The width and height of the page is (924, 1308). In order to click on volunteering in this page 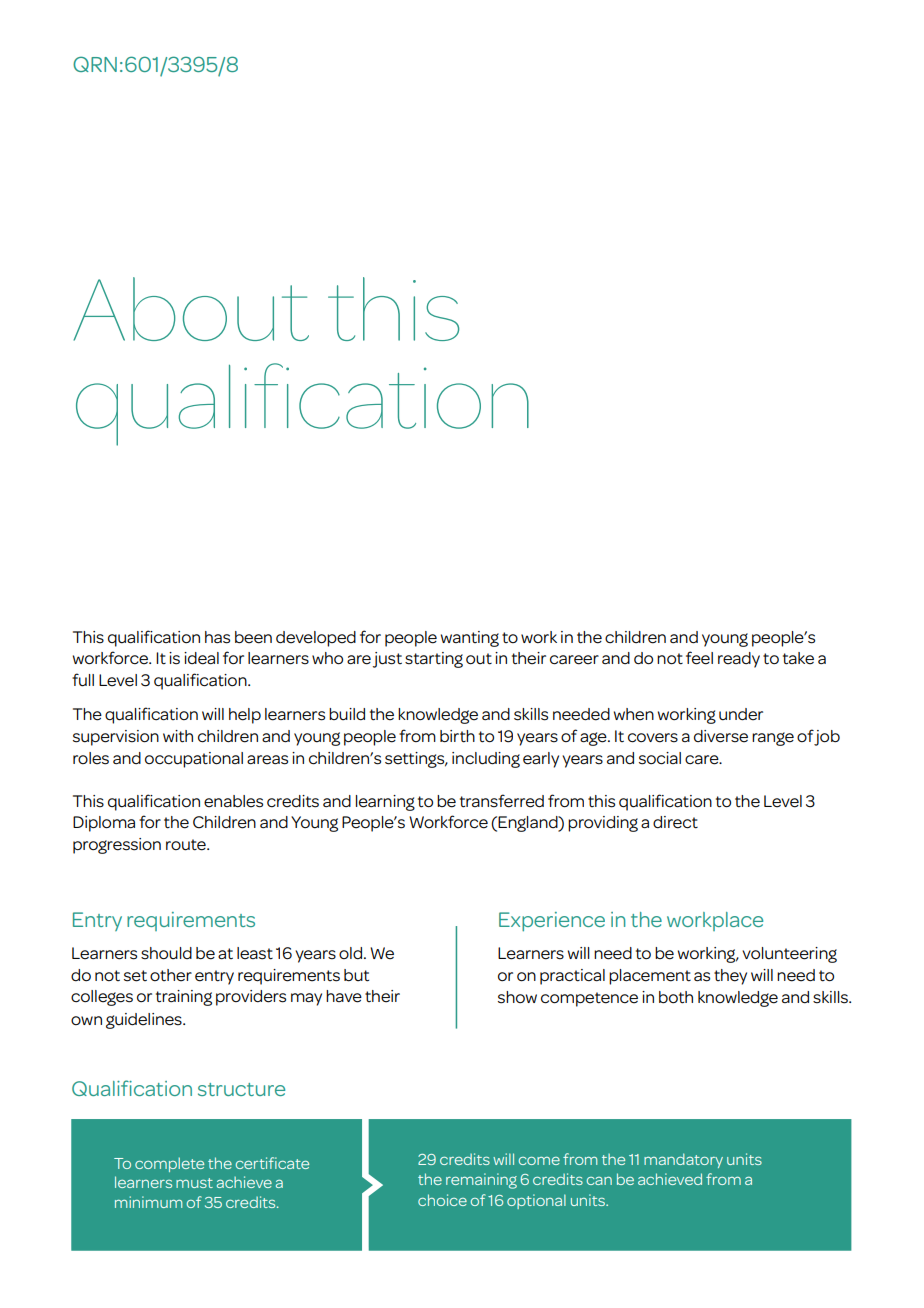, I will do `click(789, 955)`.
